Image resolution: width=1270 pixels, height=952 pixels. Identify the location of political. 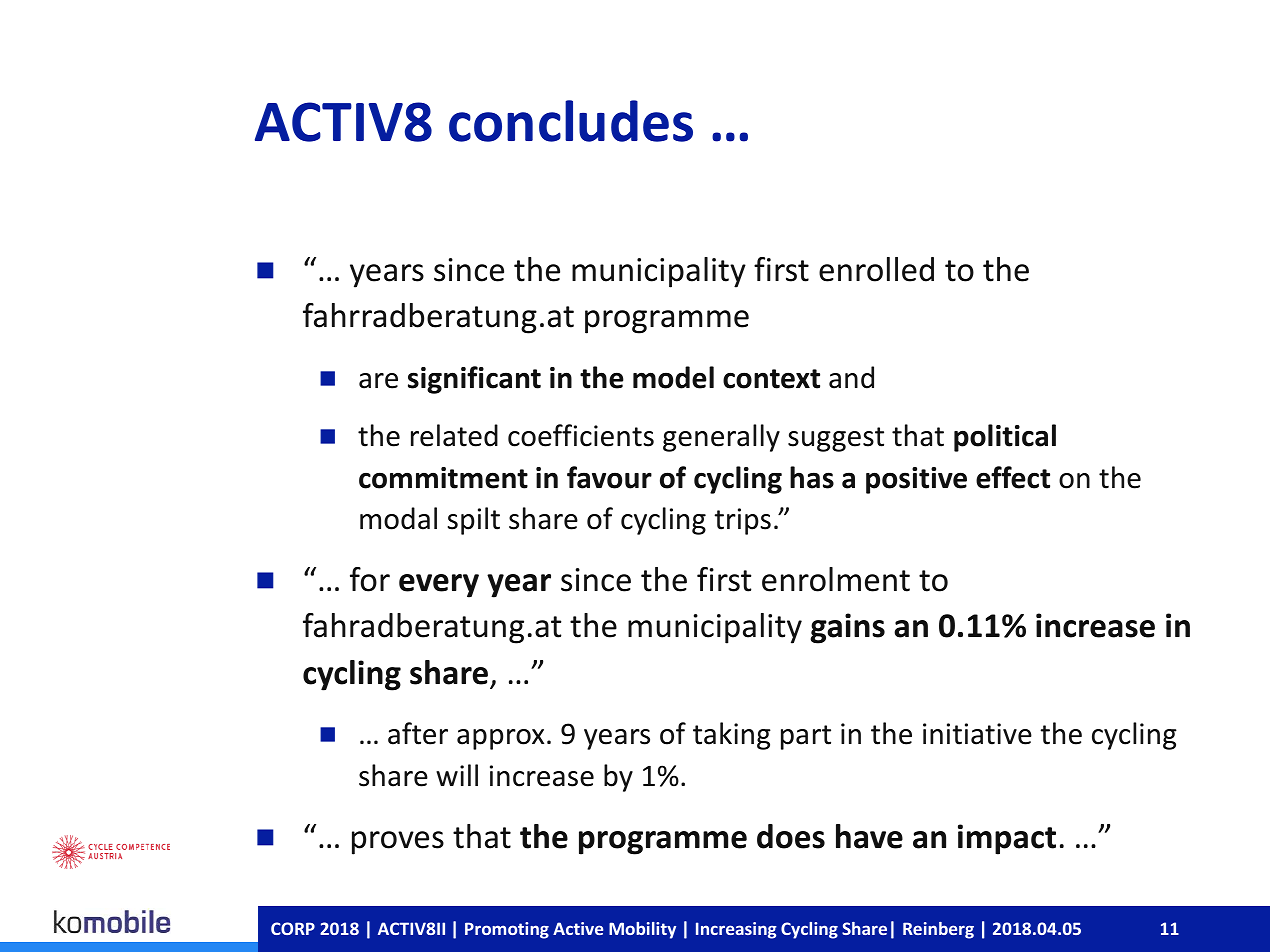
(1005, 438).
